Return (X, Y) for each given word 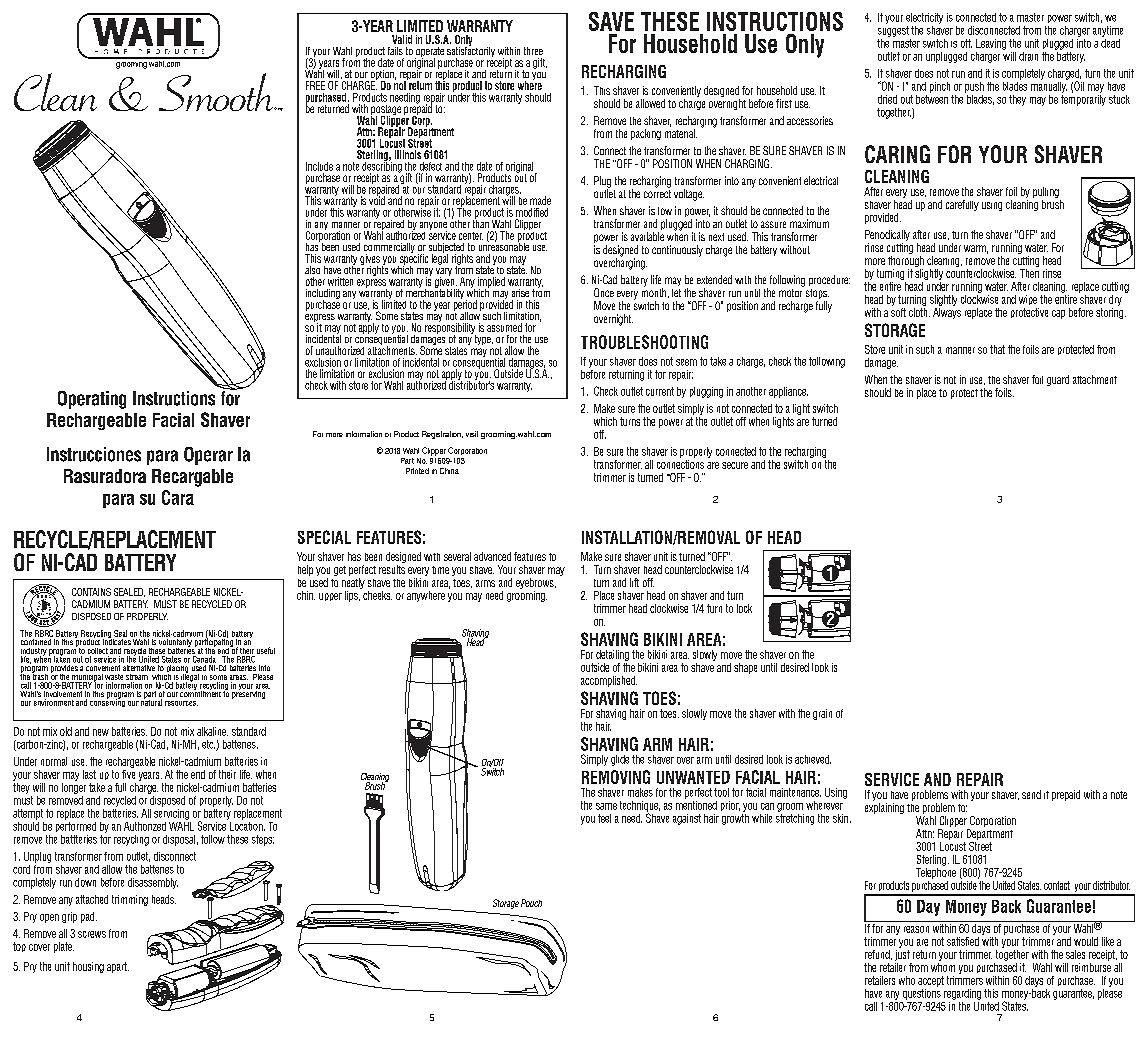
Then (1029, 272)
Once (604, 292)
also (312, 270)
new (101, 732)
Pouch (531, 903)
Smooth (217, 92)
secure (735, 465)
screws (92, 934)
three (533, 51)
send (1031, 794)
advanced (492, 556)
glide (620, 760)
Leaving (991, 44)
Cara (178, 497)
